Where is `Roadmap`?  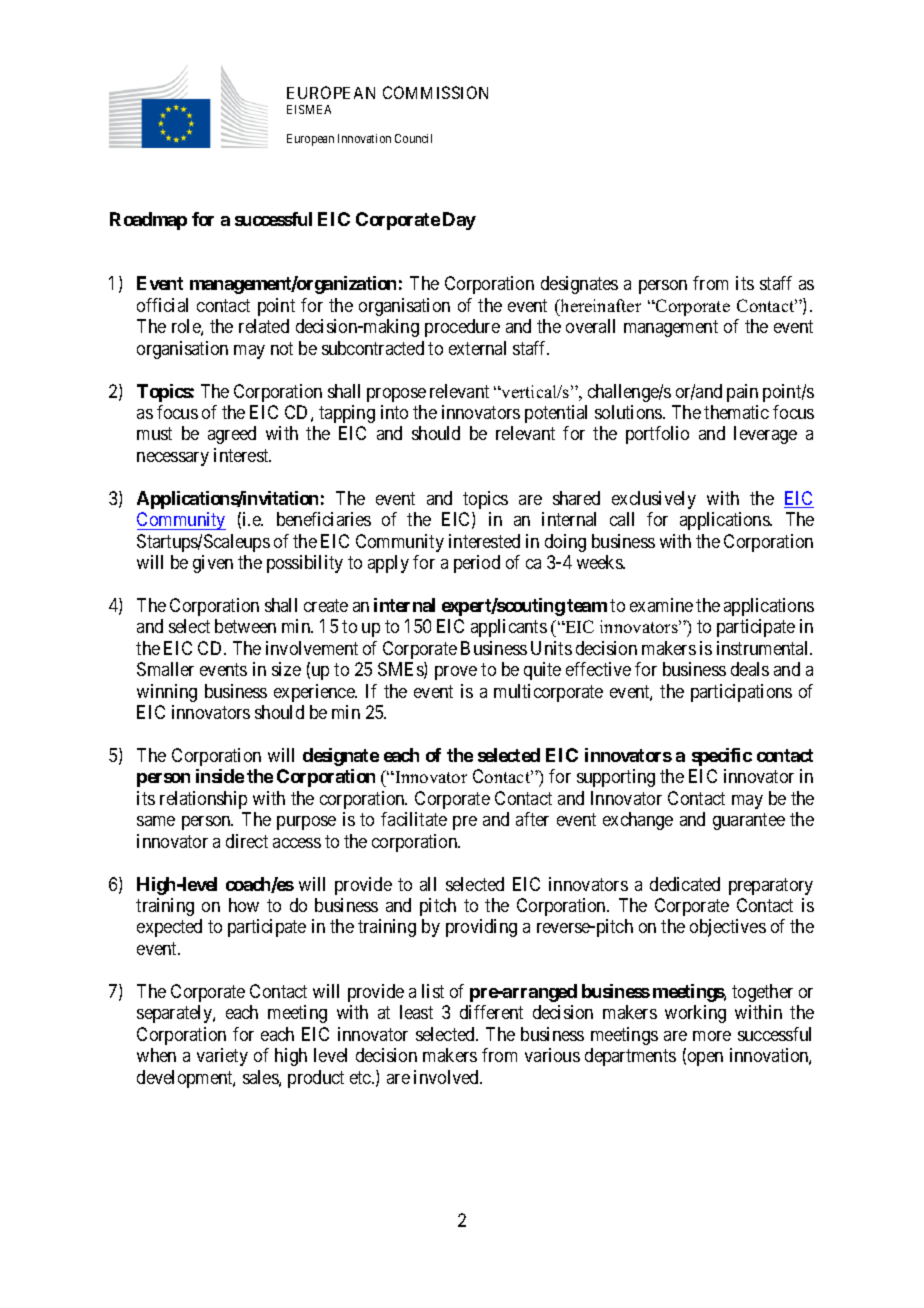
Roadmap is located at coordinates (148, 221).
